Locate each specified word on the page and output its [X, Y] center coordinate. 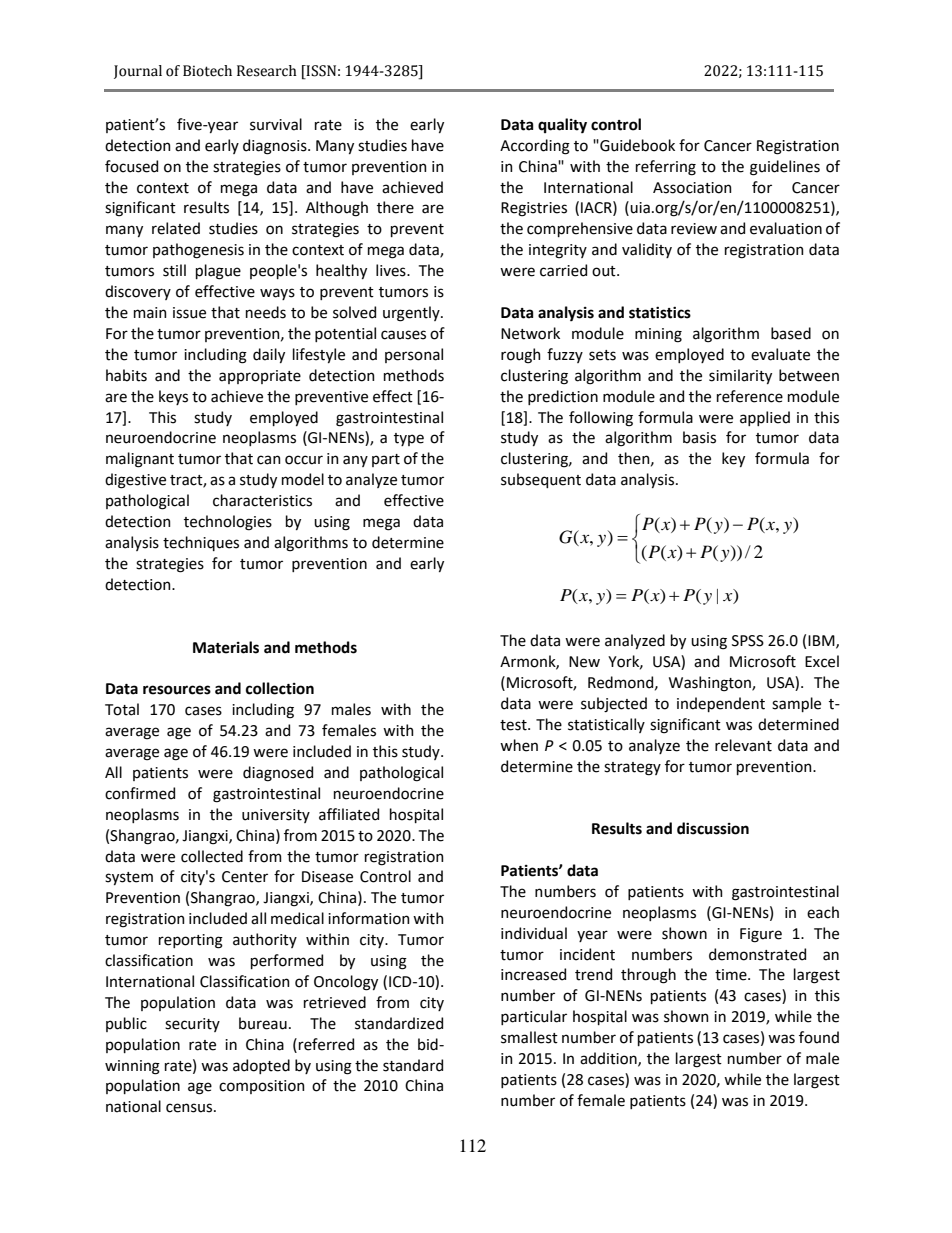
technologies [228, 523]
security [192, 1025]
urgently [412, 314]
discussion [713, 828]
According [535, 147]
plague [218, 272]
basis [699, 437]
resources [177, 690]
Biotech [207, 71]
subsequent [541, 480]
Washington [711, 684]
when [519, 745]
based [791, 333]
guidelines [785, 168]
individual [534, 933]
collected [212, 856]
